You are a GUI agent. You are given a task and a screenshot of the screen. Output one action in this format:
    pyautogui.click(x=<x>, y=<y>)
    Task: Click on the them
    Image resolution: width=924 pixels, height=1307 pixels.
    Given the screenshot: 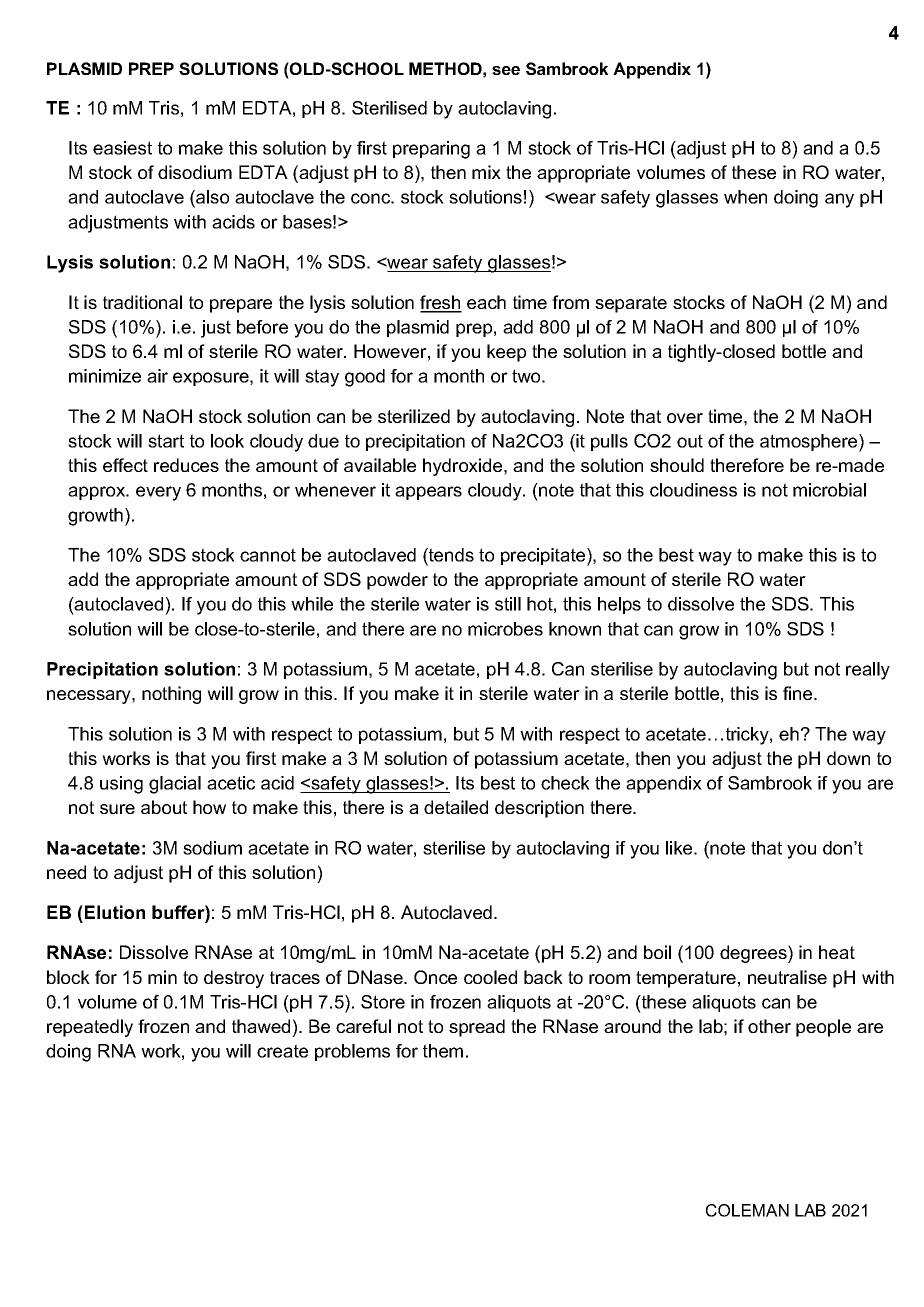 What is the action you would take?
    pyautogui.click(x=443, y=1051)
